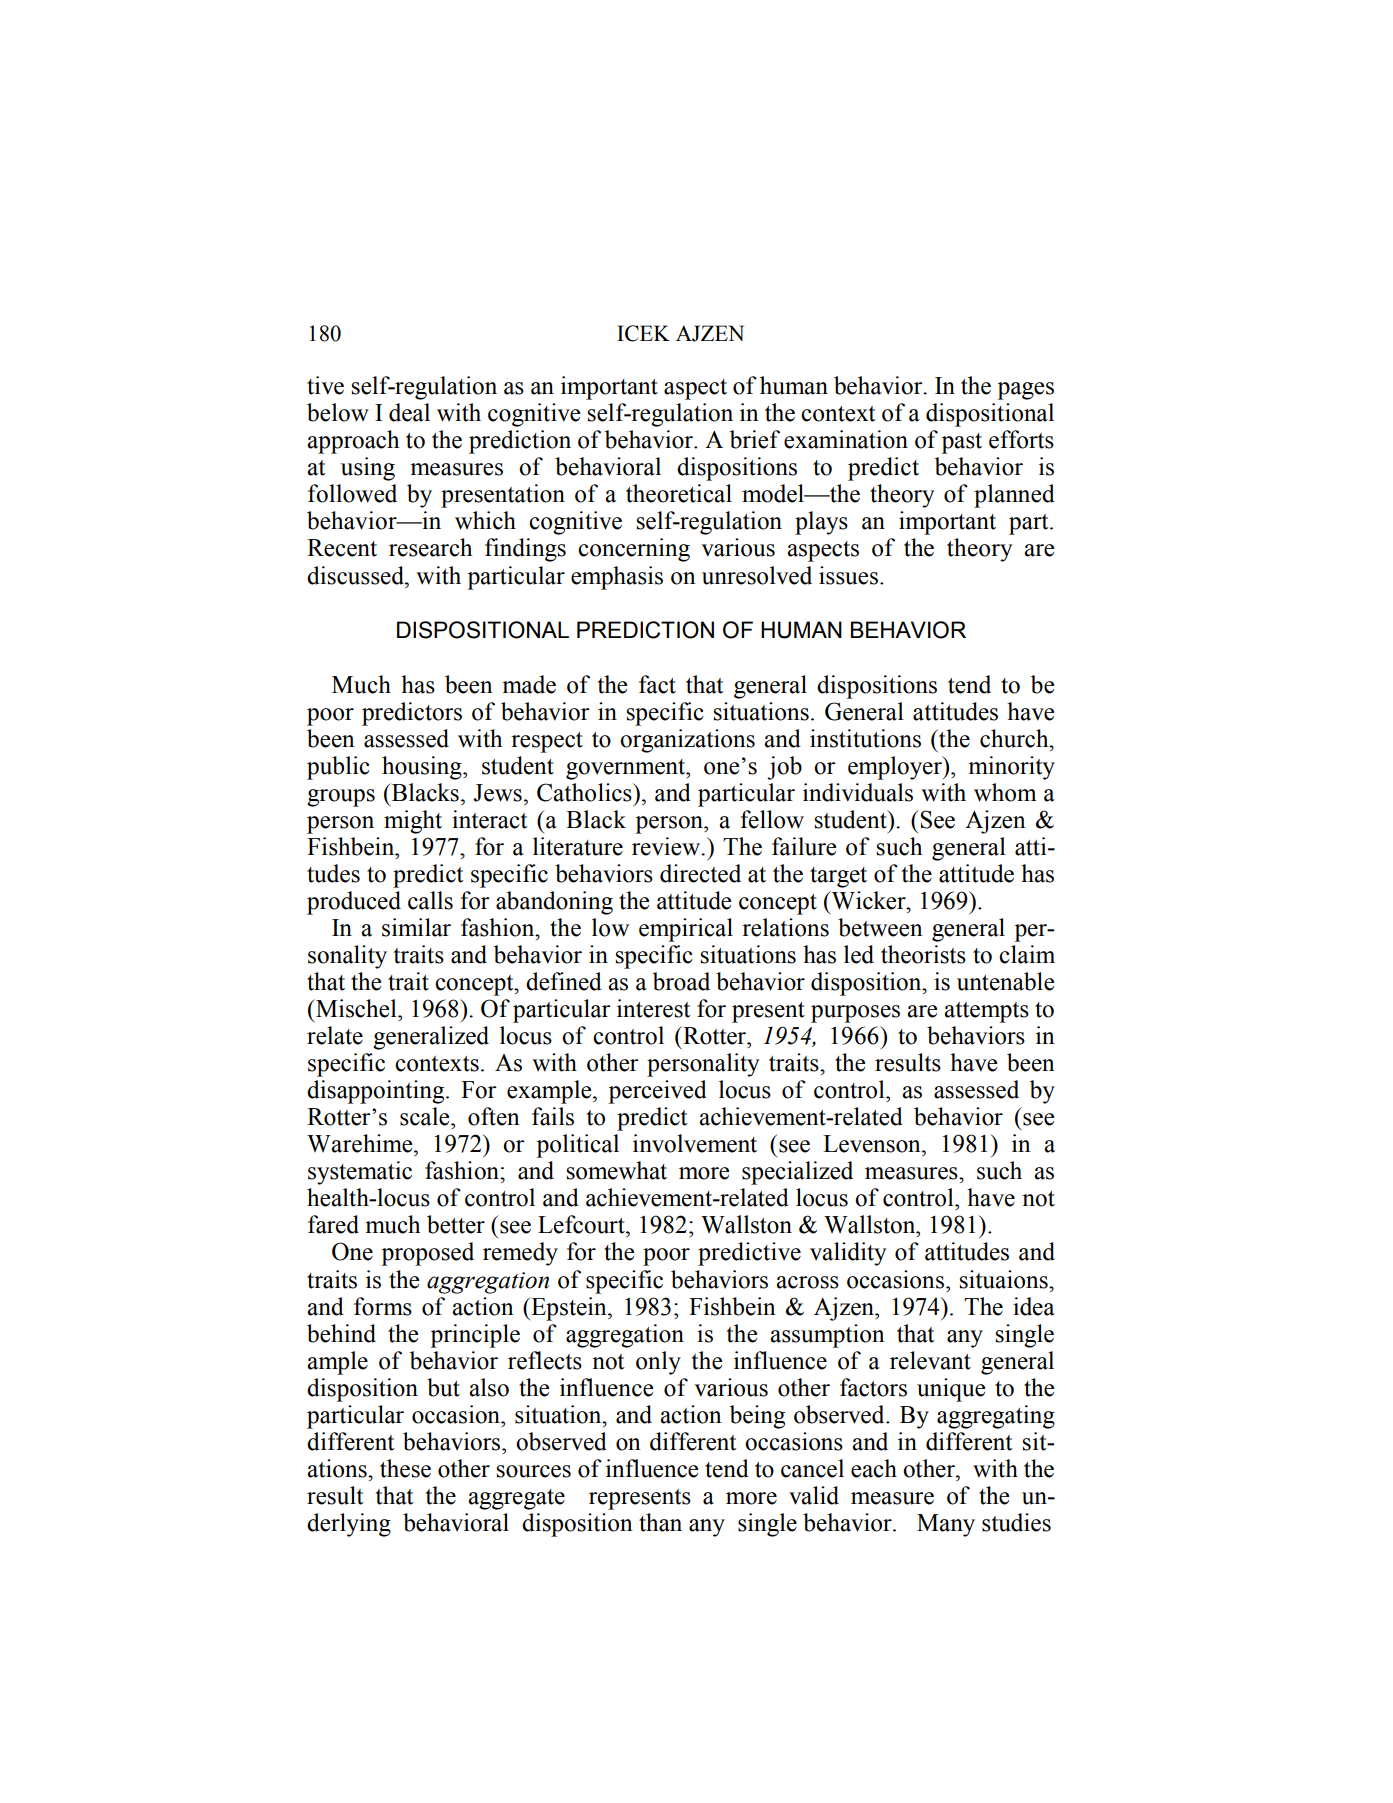  Describe the element at coordinates (516, 1499) in the screenshot. I see `aggregate` at that location.
